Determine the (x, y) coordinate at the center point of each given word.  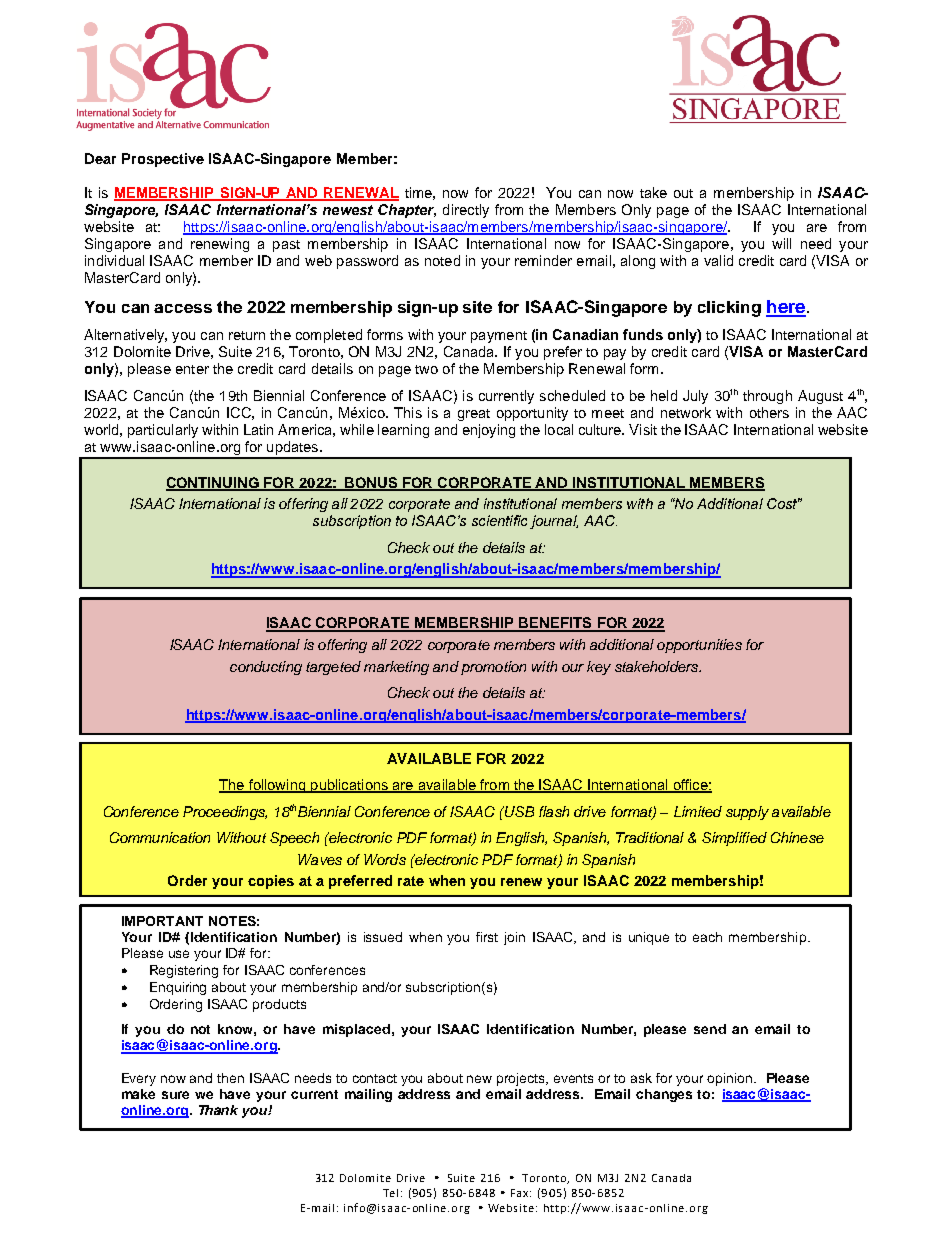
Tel (390, 1193)
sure (175, 1095)
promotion (493, 668)
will (781, 243)
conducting (266, 668)
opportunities (699, 646)
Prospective (163, 160)
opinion (731, 1079)
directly (466, 211)
